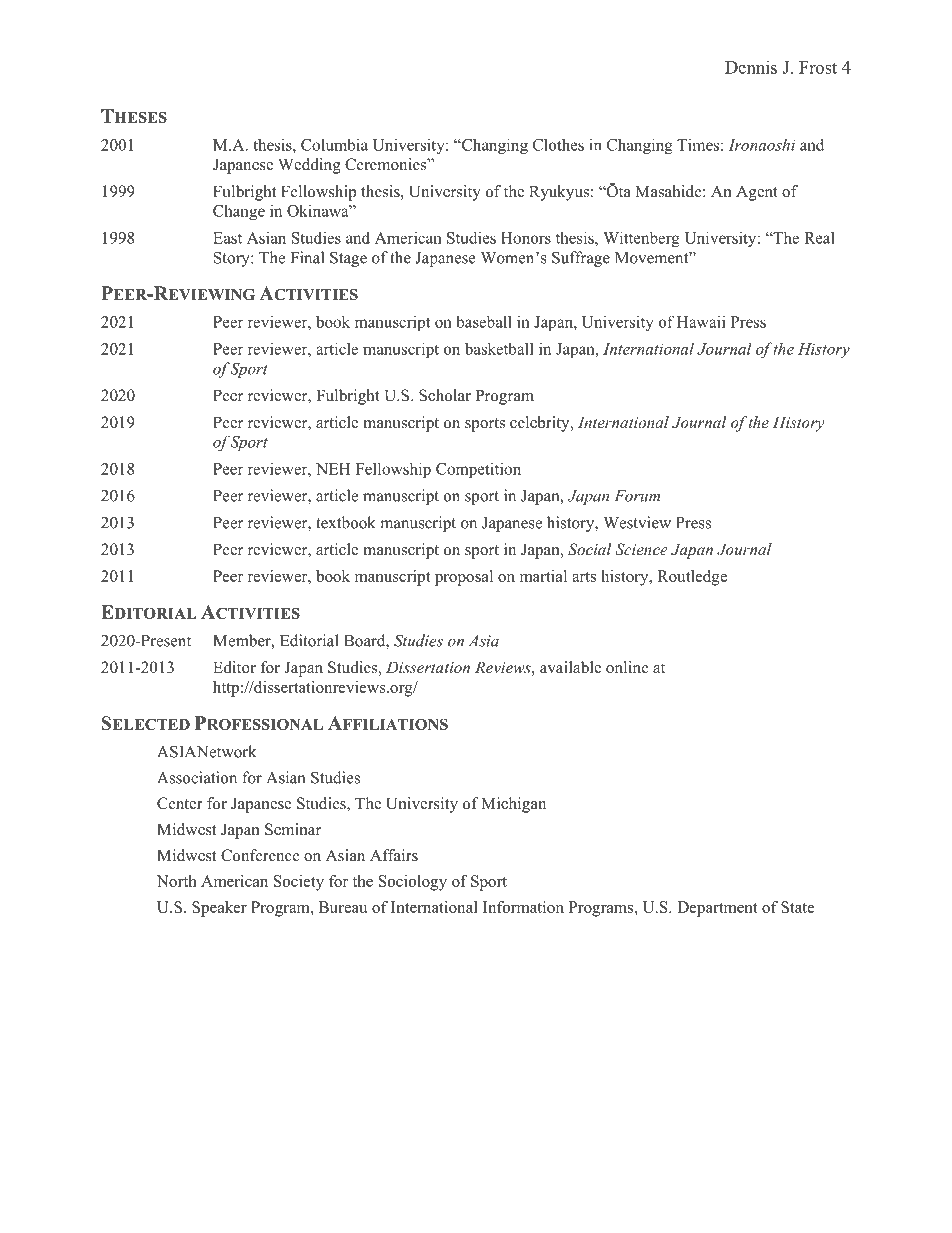 Image resolution: width=952 pixels, height=1233 pixels. Describe the element at coordinates (484, 321) in the document. I see `baseball` at that location.
